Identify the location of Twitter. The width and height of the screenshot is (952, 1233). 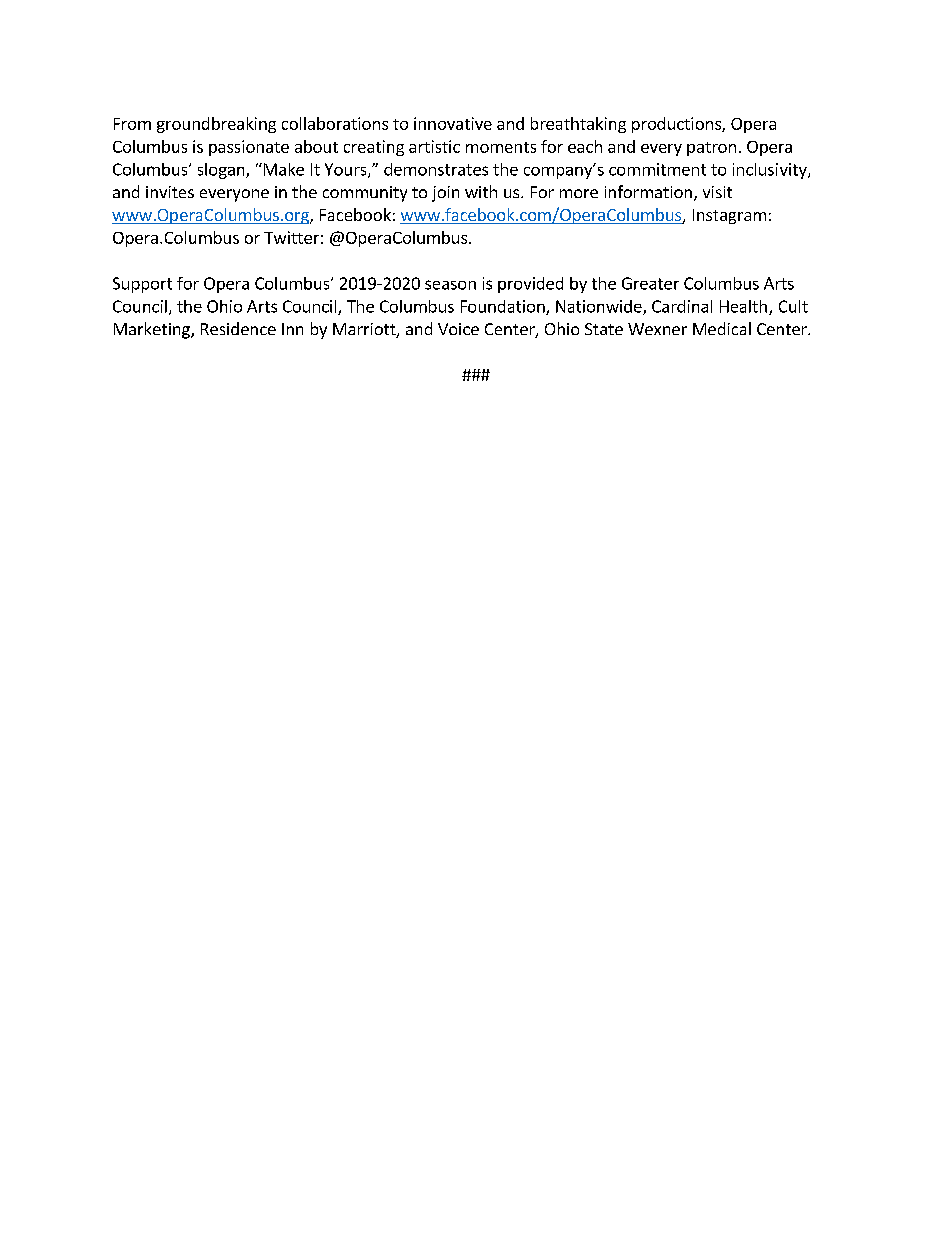
(291, 237).
